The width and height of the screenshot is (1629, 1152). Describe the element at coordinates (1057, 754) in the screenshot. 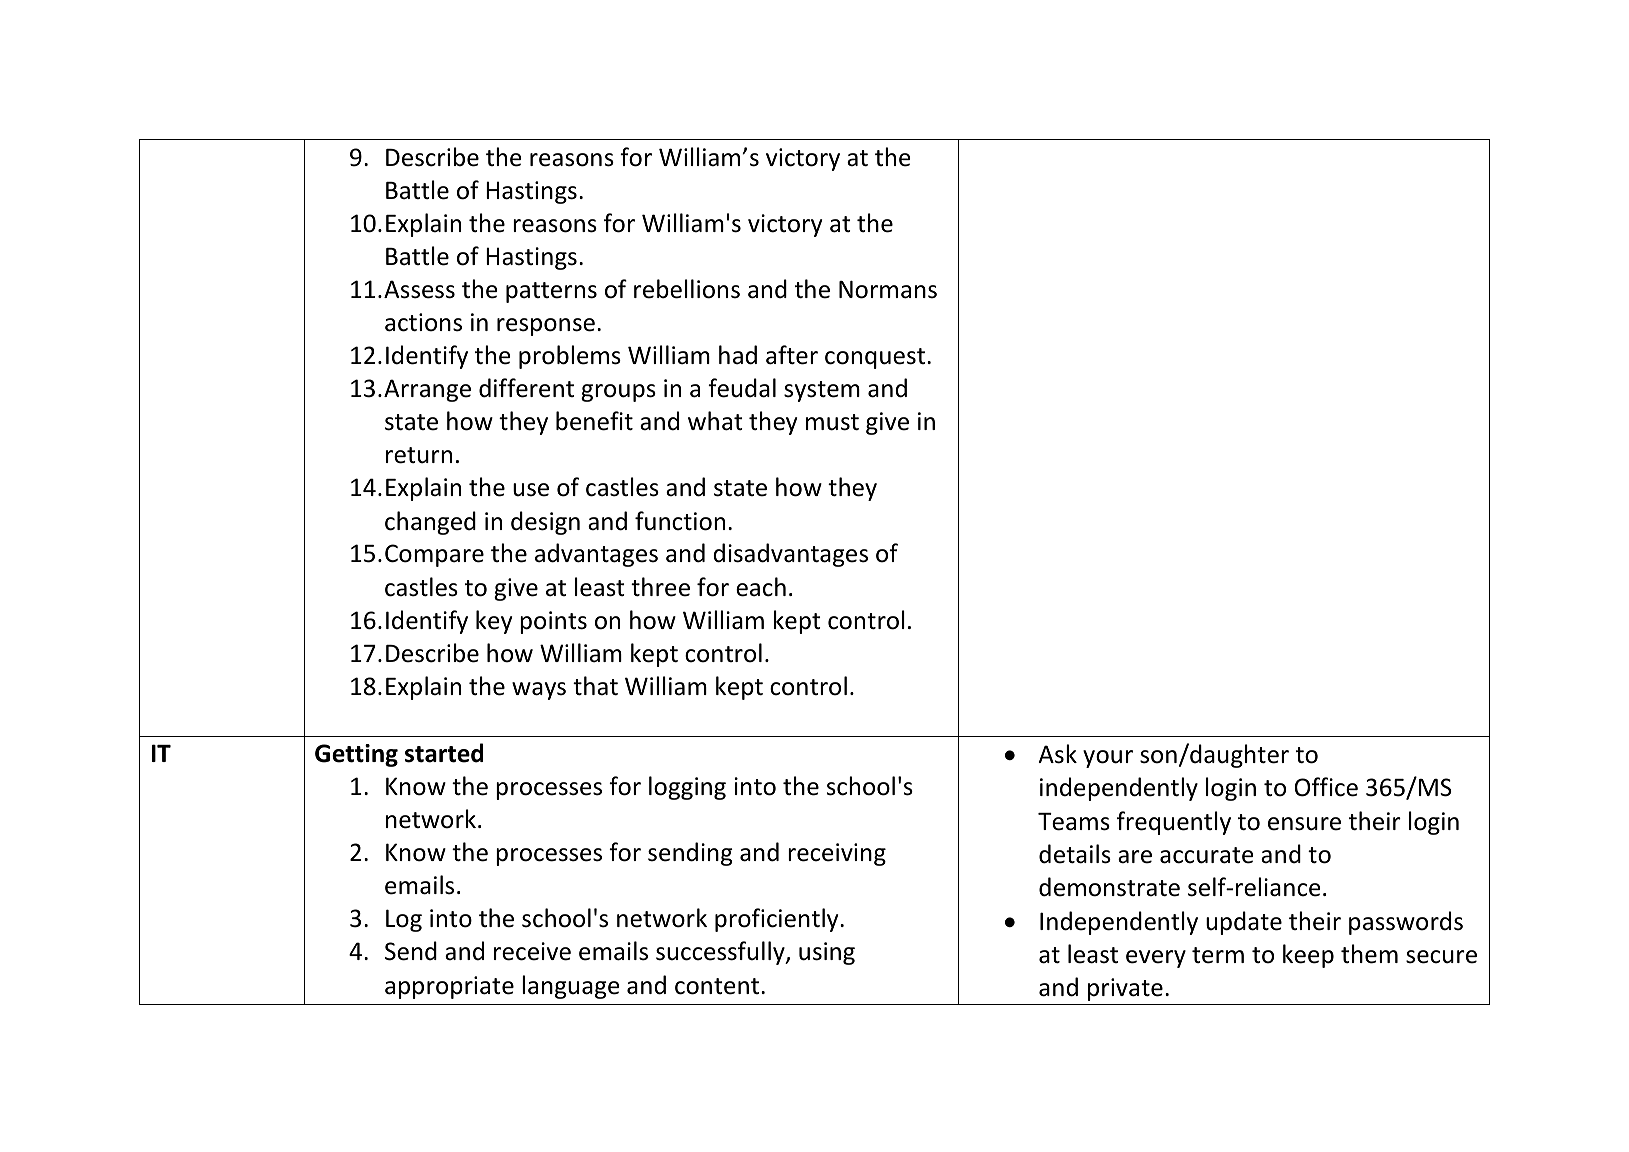

I see `Ask` at that location.
